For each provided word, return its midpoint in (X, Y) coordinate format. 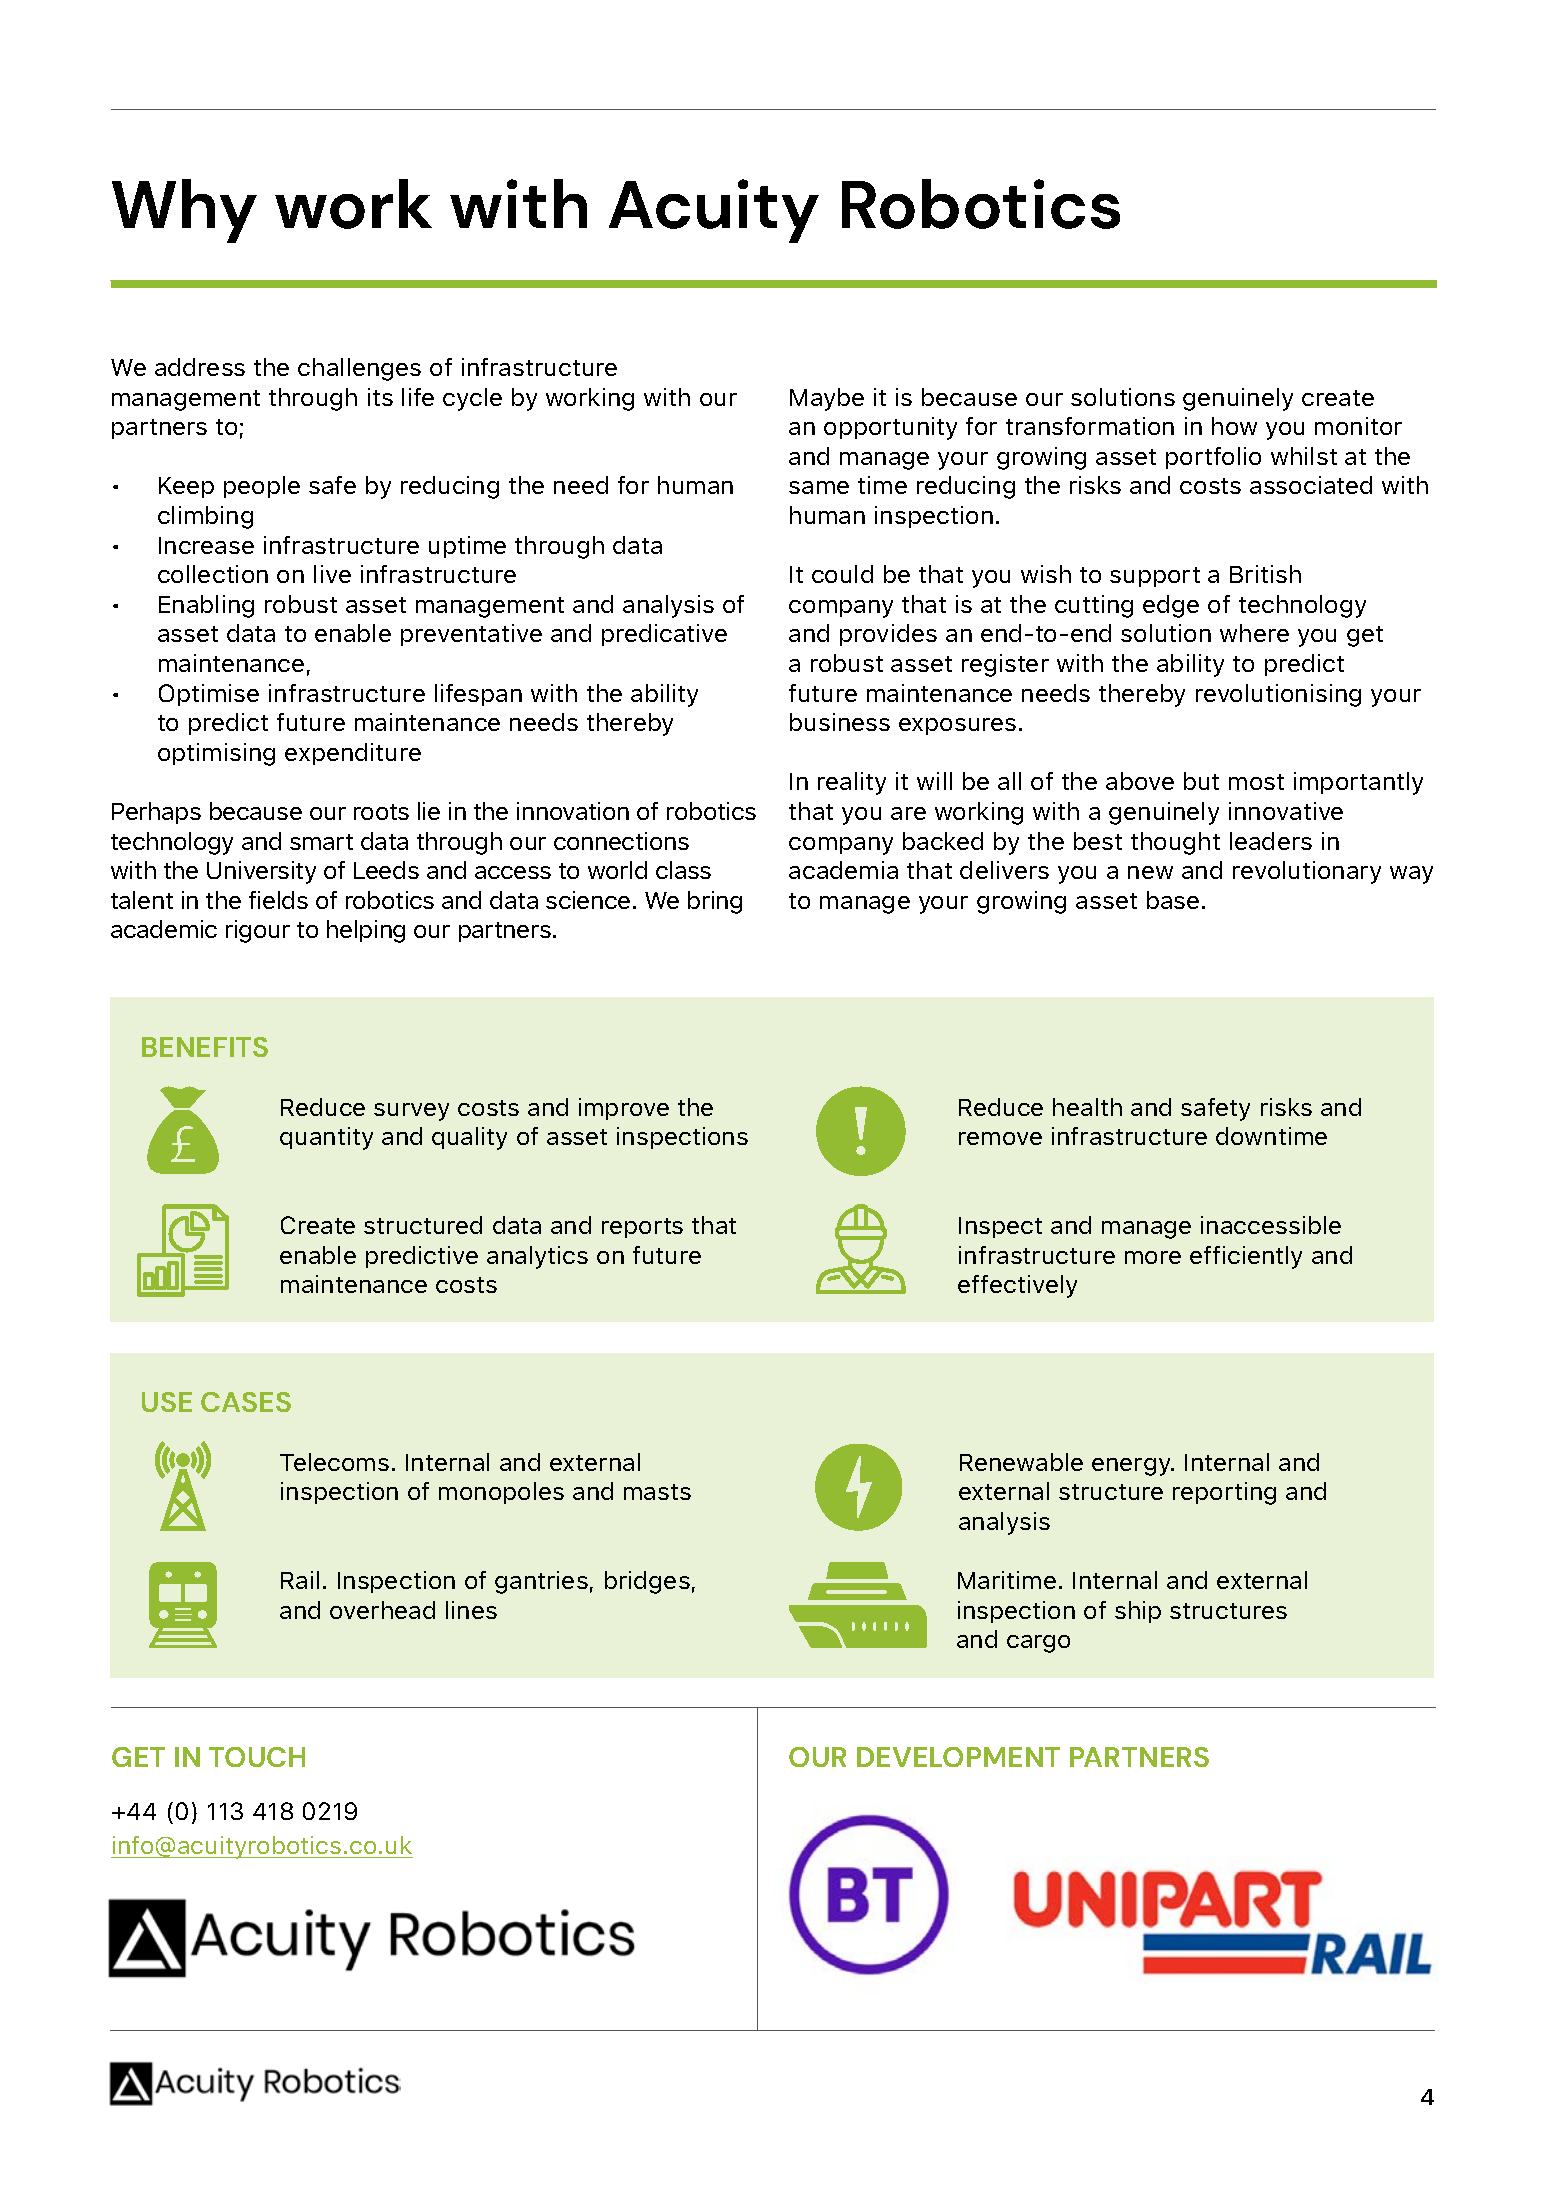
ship (1138, 1612)
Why (184, 211)
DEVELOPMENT (958, 1757)
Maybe (827, 399)
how (1234, 426)
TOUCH (257, 1757)
